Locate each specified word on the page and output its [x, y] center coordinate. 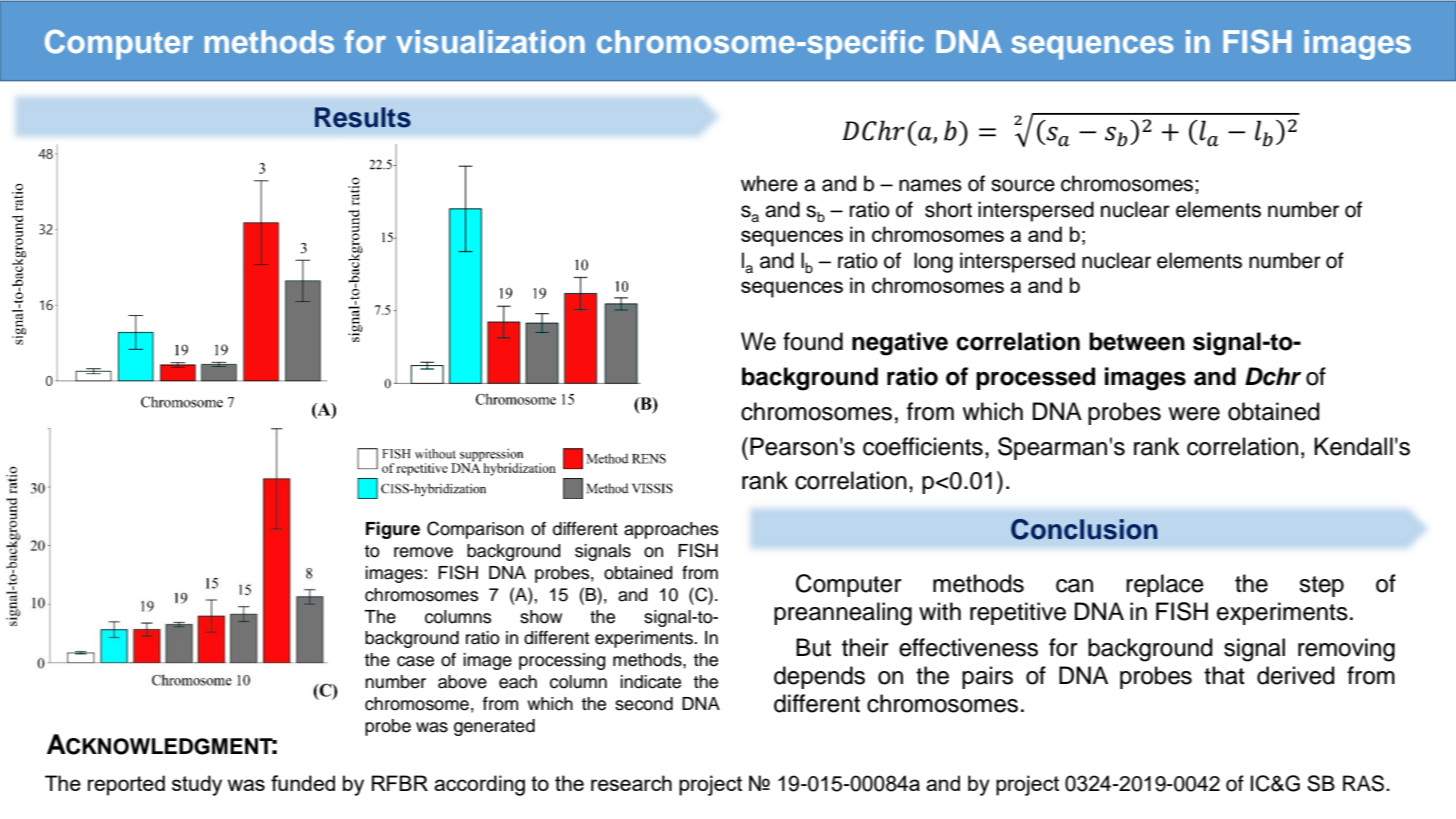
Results [363, 117]
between [1137, 341]
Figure [393, 530]
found [813, 341]
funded [303, 783]
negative [900, 344]
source [1023, 185]
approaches [671, 530]
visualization [490, 41]
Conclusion [1084, 529]
